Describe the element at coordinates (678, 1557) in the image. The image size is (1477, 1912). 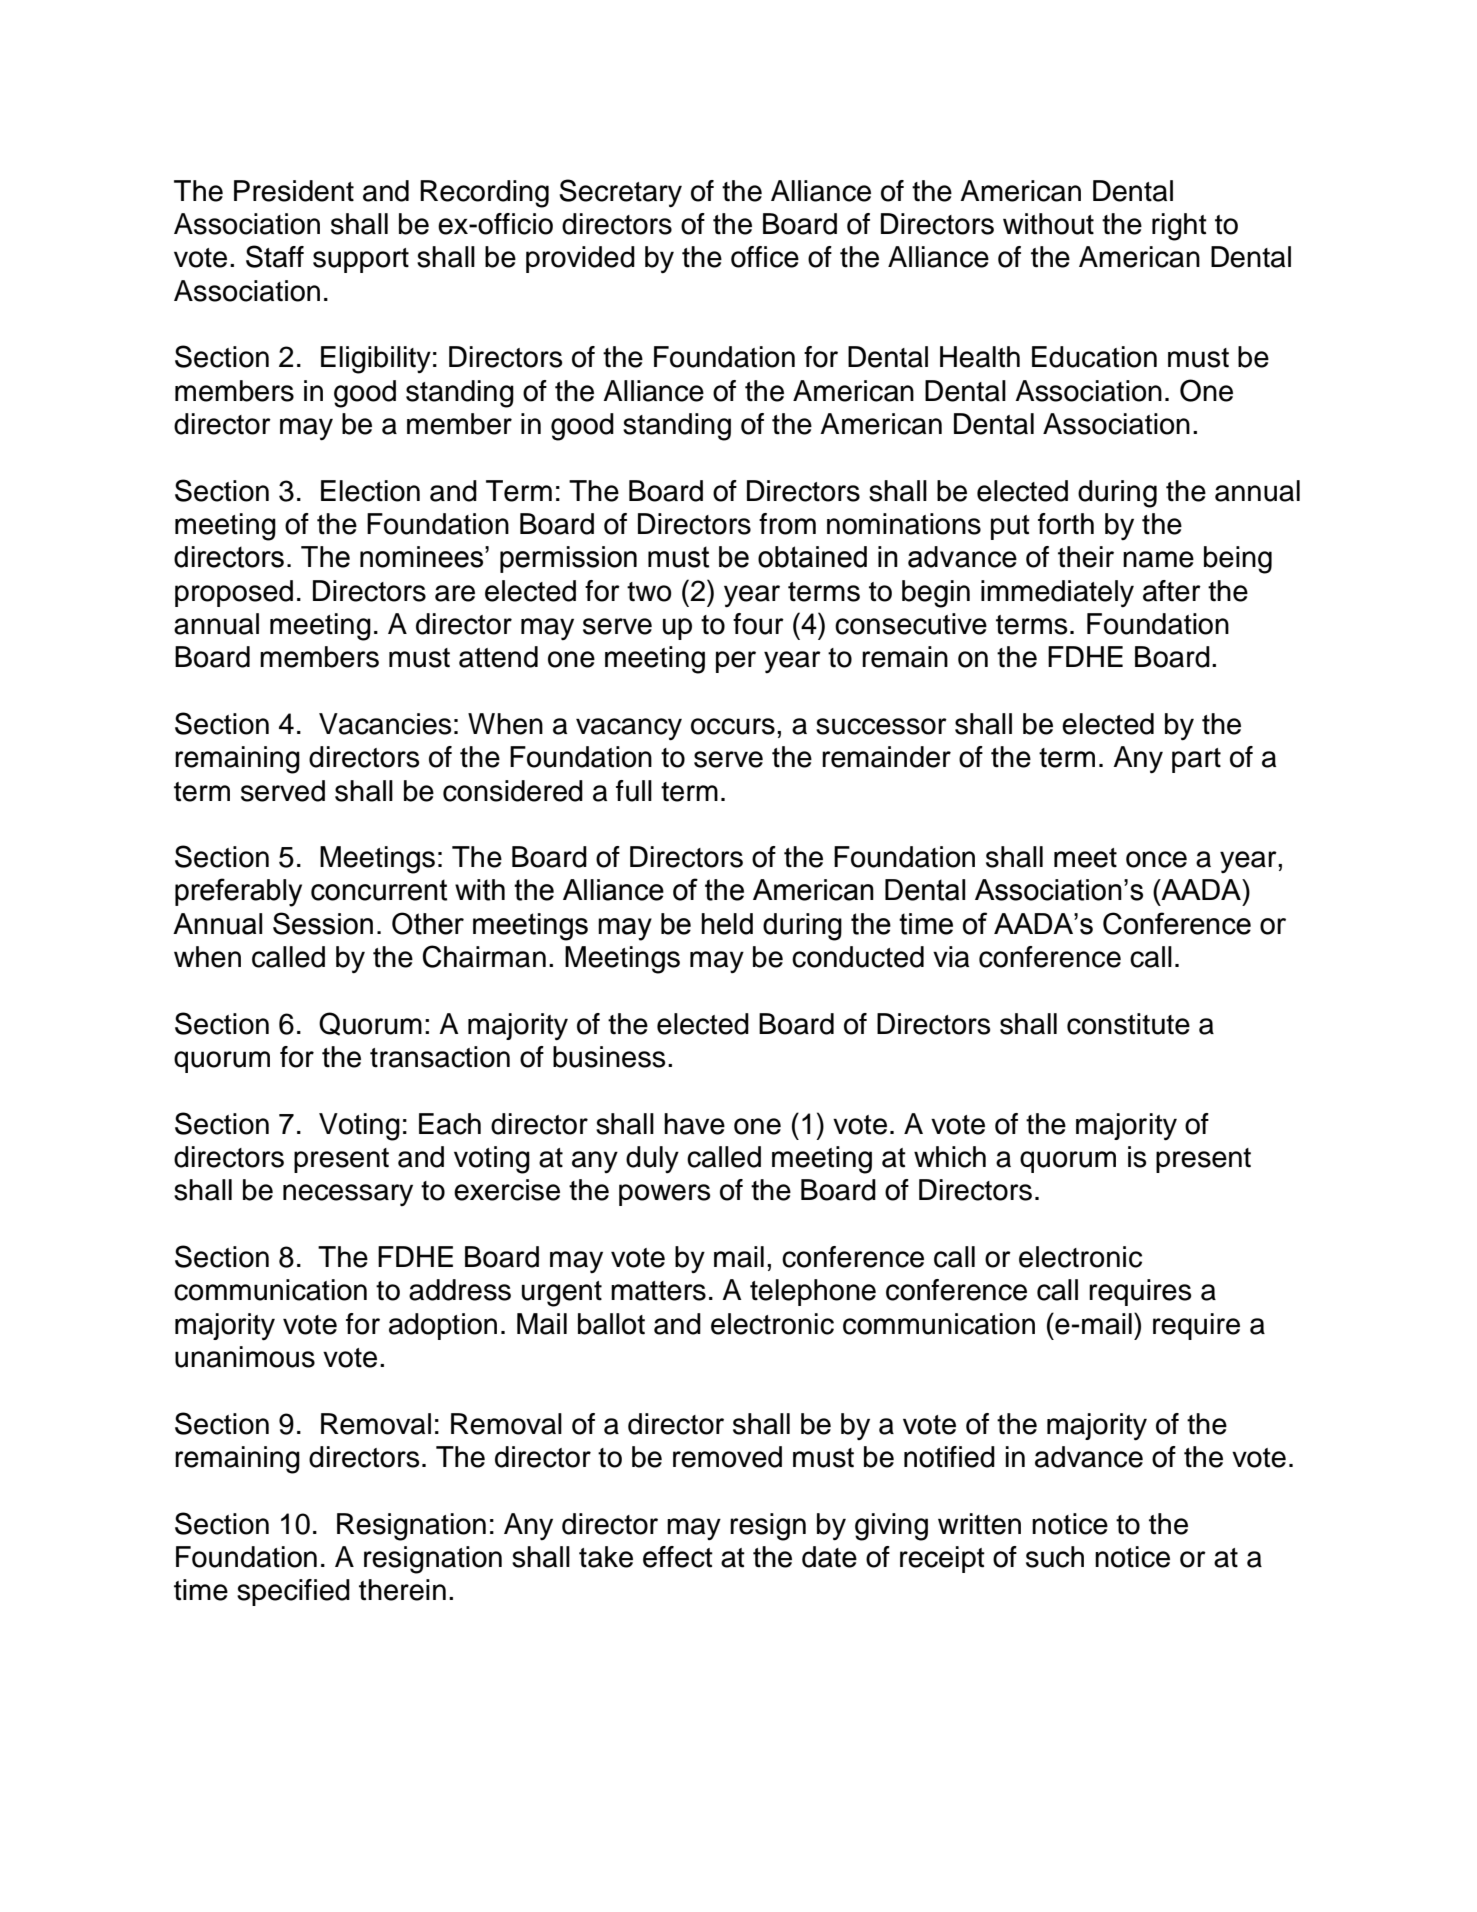
I see `effect` at that location.
